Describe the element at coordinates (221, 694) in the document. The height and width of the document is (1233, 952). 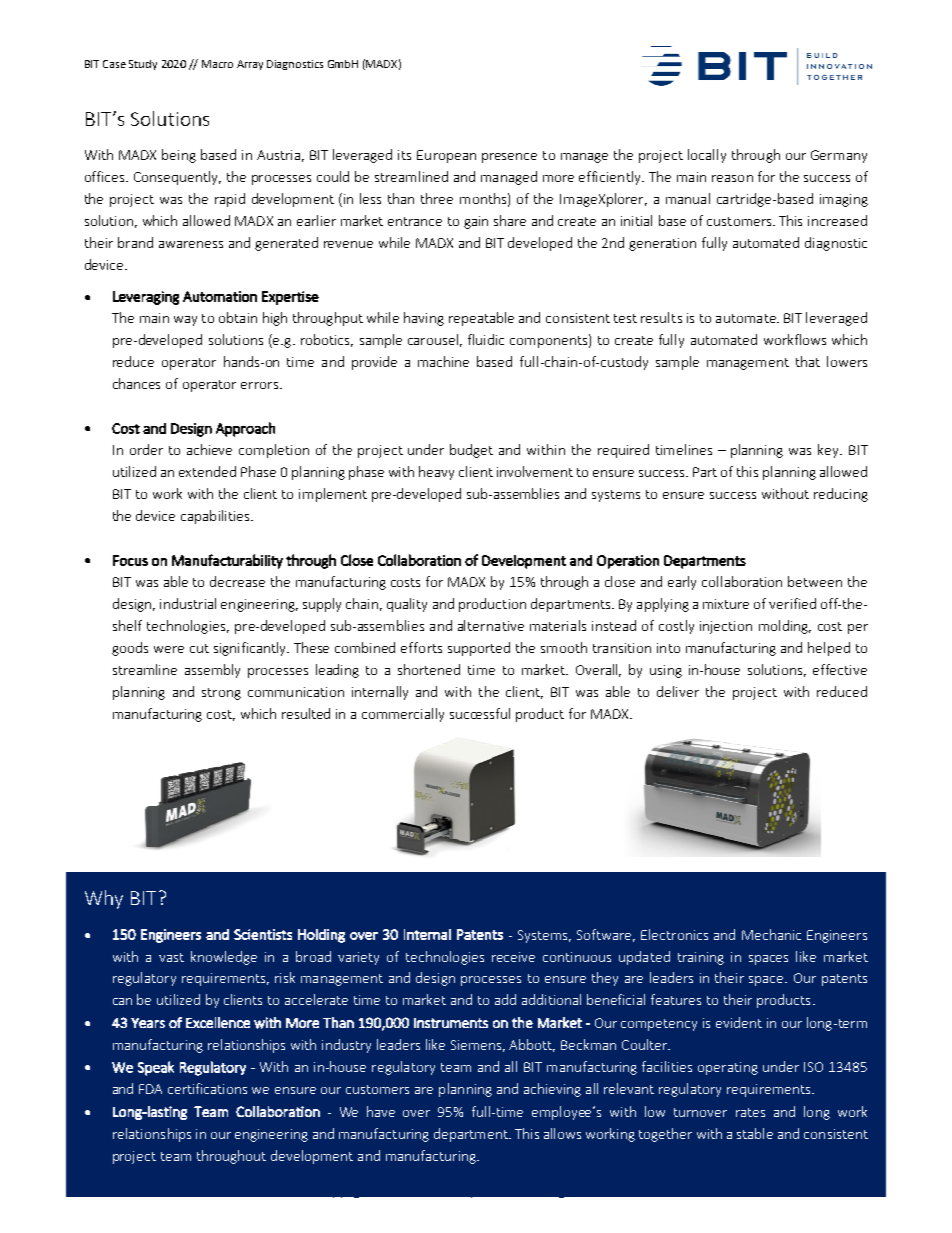
I see `strong` at that location.
